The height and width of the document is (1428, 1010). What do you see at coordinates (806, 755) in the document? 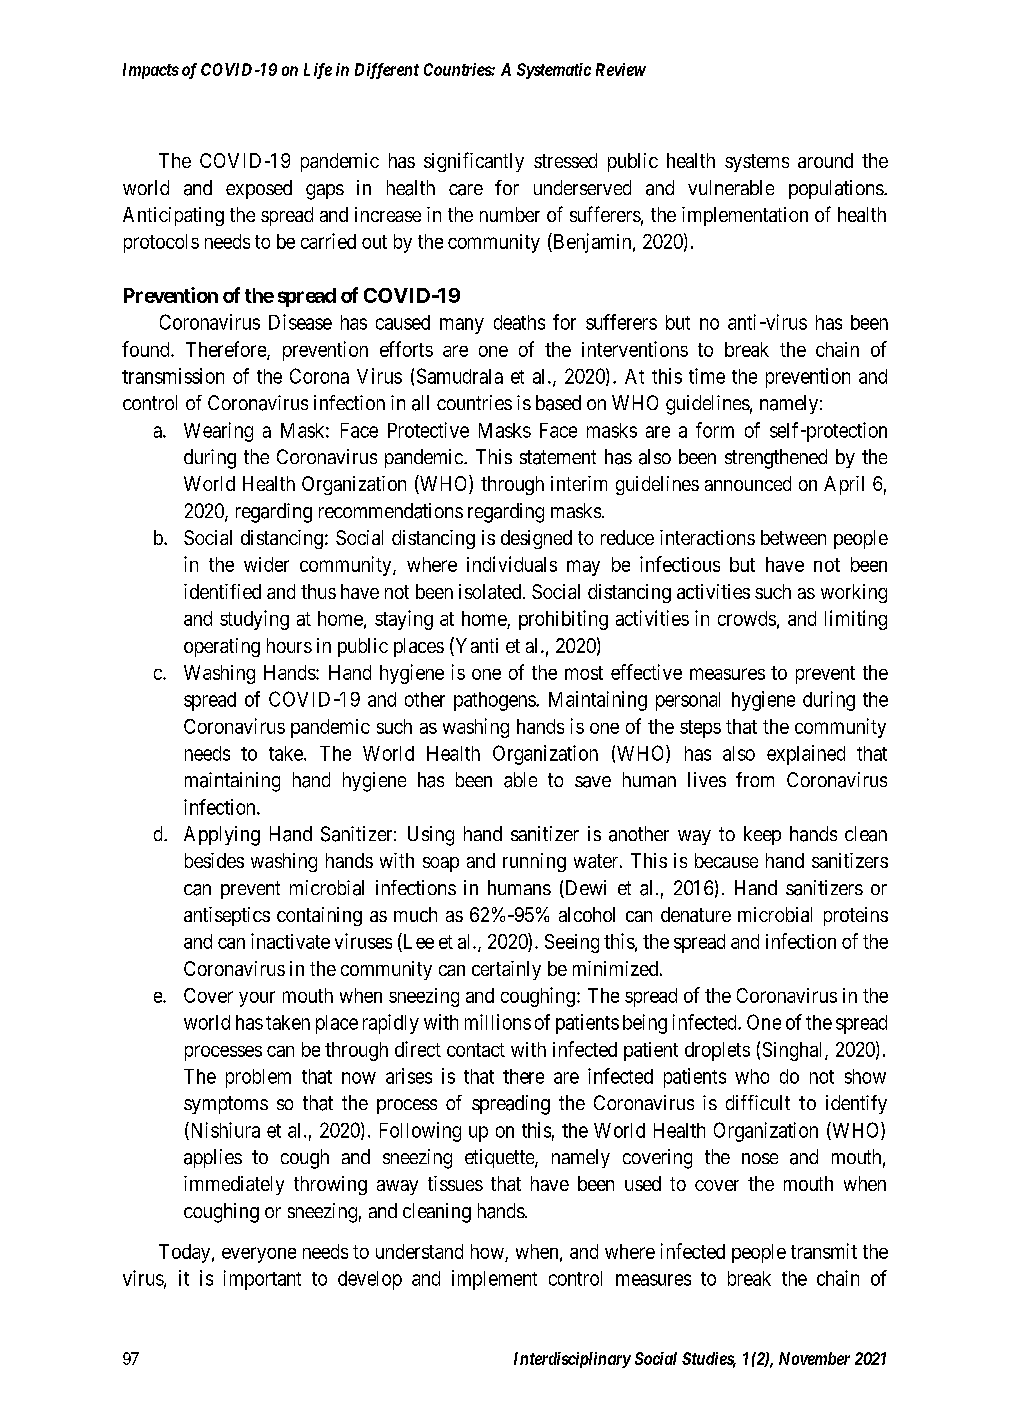
I see `explained` at bounding box center [806, 755].
